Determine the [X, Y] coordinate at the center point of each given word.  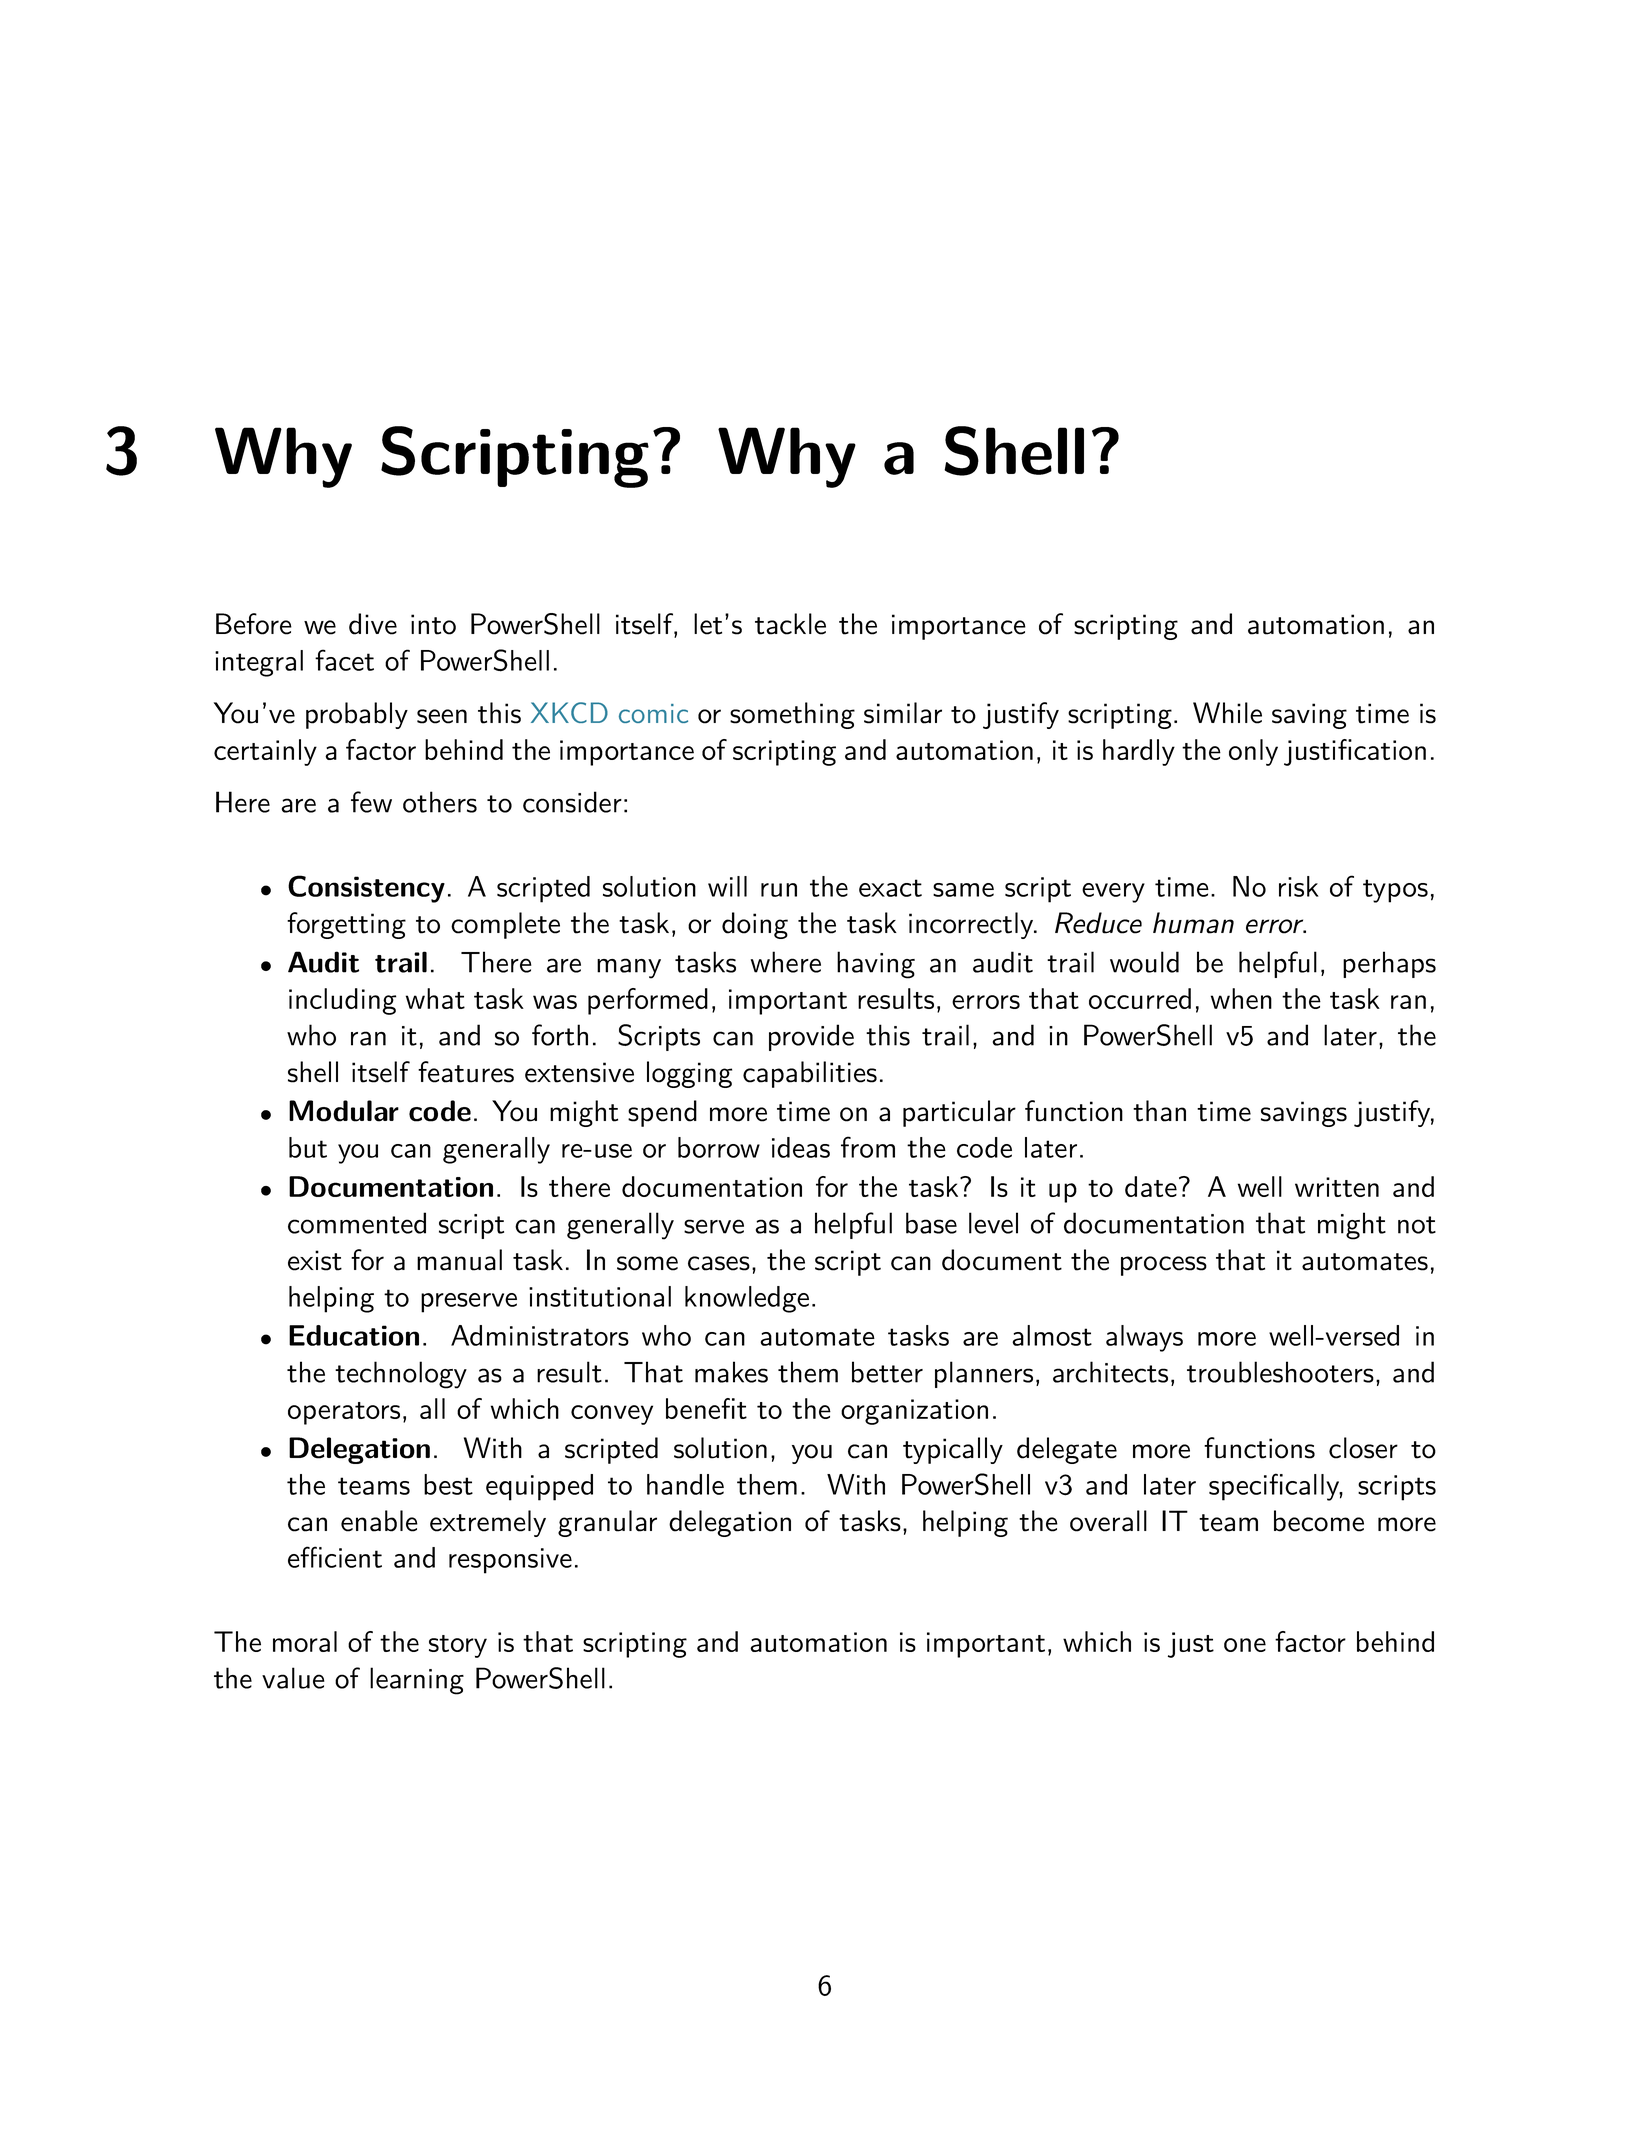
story [458, 1646]
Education [354, 1335]
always [1144, 1338]
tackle [790, 624]
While [1227, 713]
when [1241, 998]
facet [344, 660]
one [1245, 1645]
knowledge [747, 1299]
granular [607, 1523]
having [876, 965]
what [435, 998]
